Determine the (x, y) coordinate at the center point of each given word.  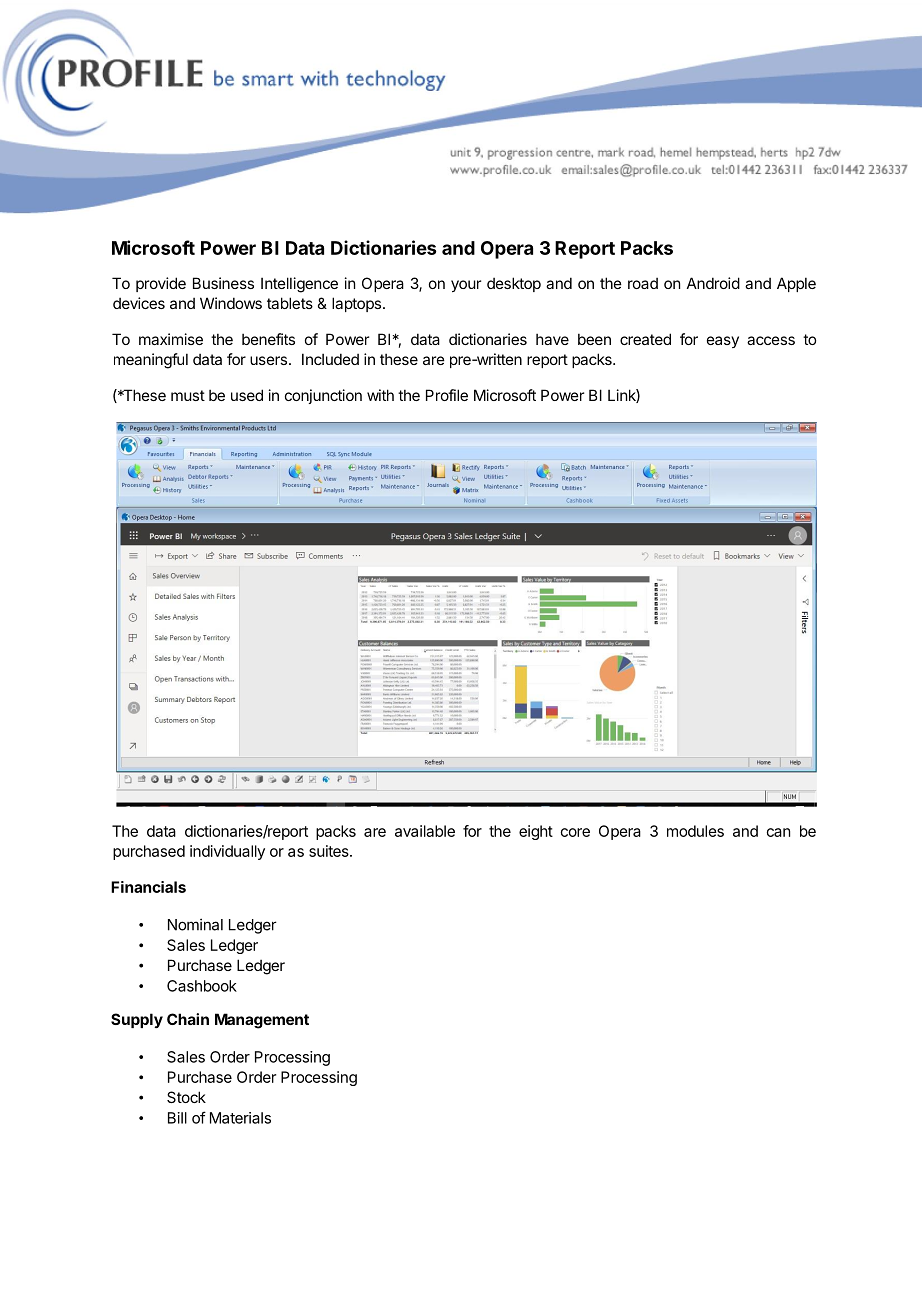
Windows (231, 303)
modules (695, 831)
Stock (186, 1097)
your (466, 286)
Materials (240, 1118)
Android (713, 283)
